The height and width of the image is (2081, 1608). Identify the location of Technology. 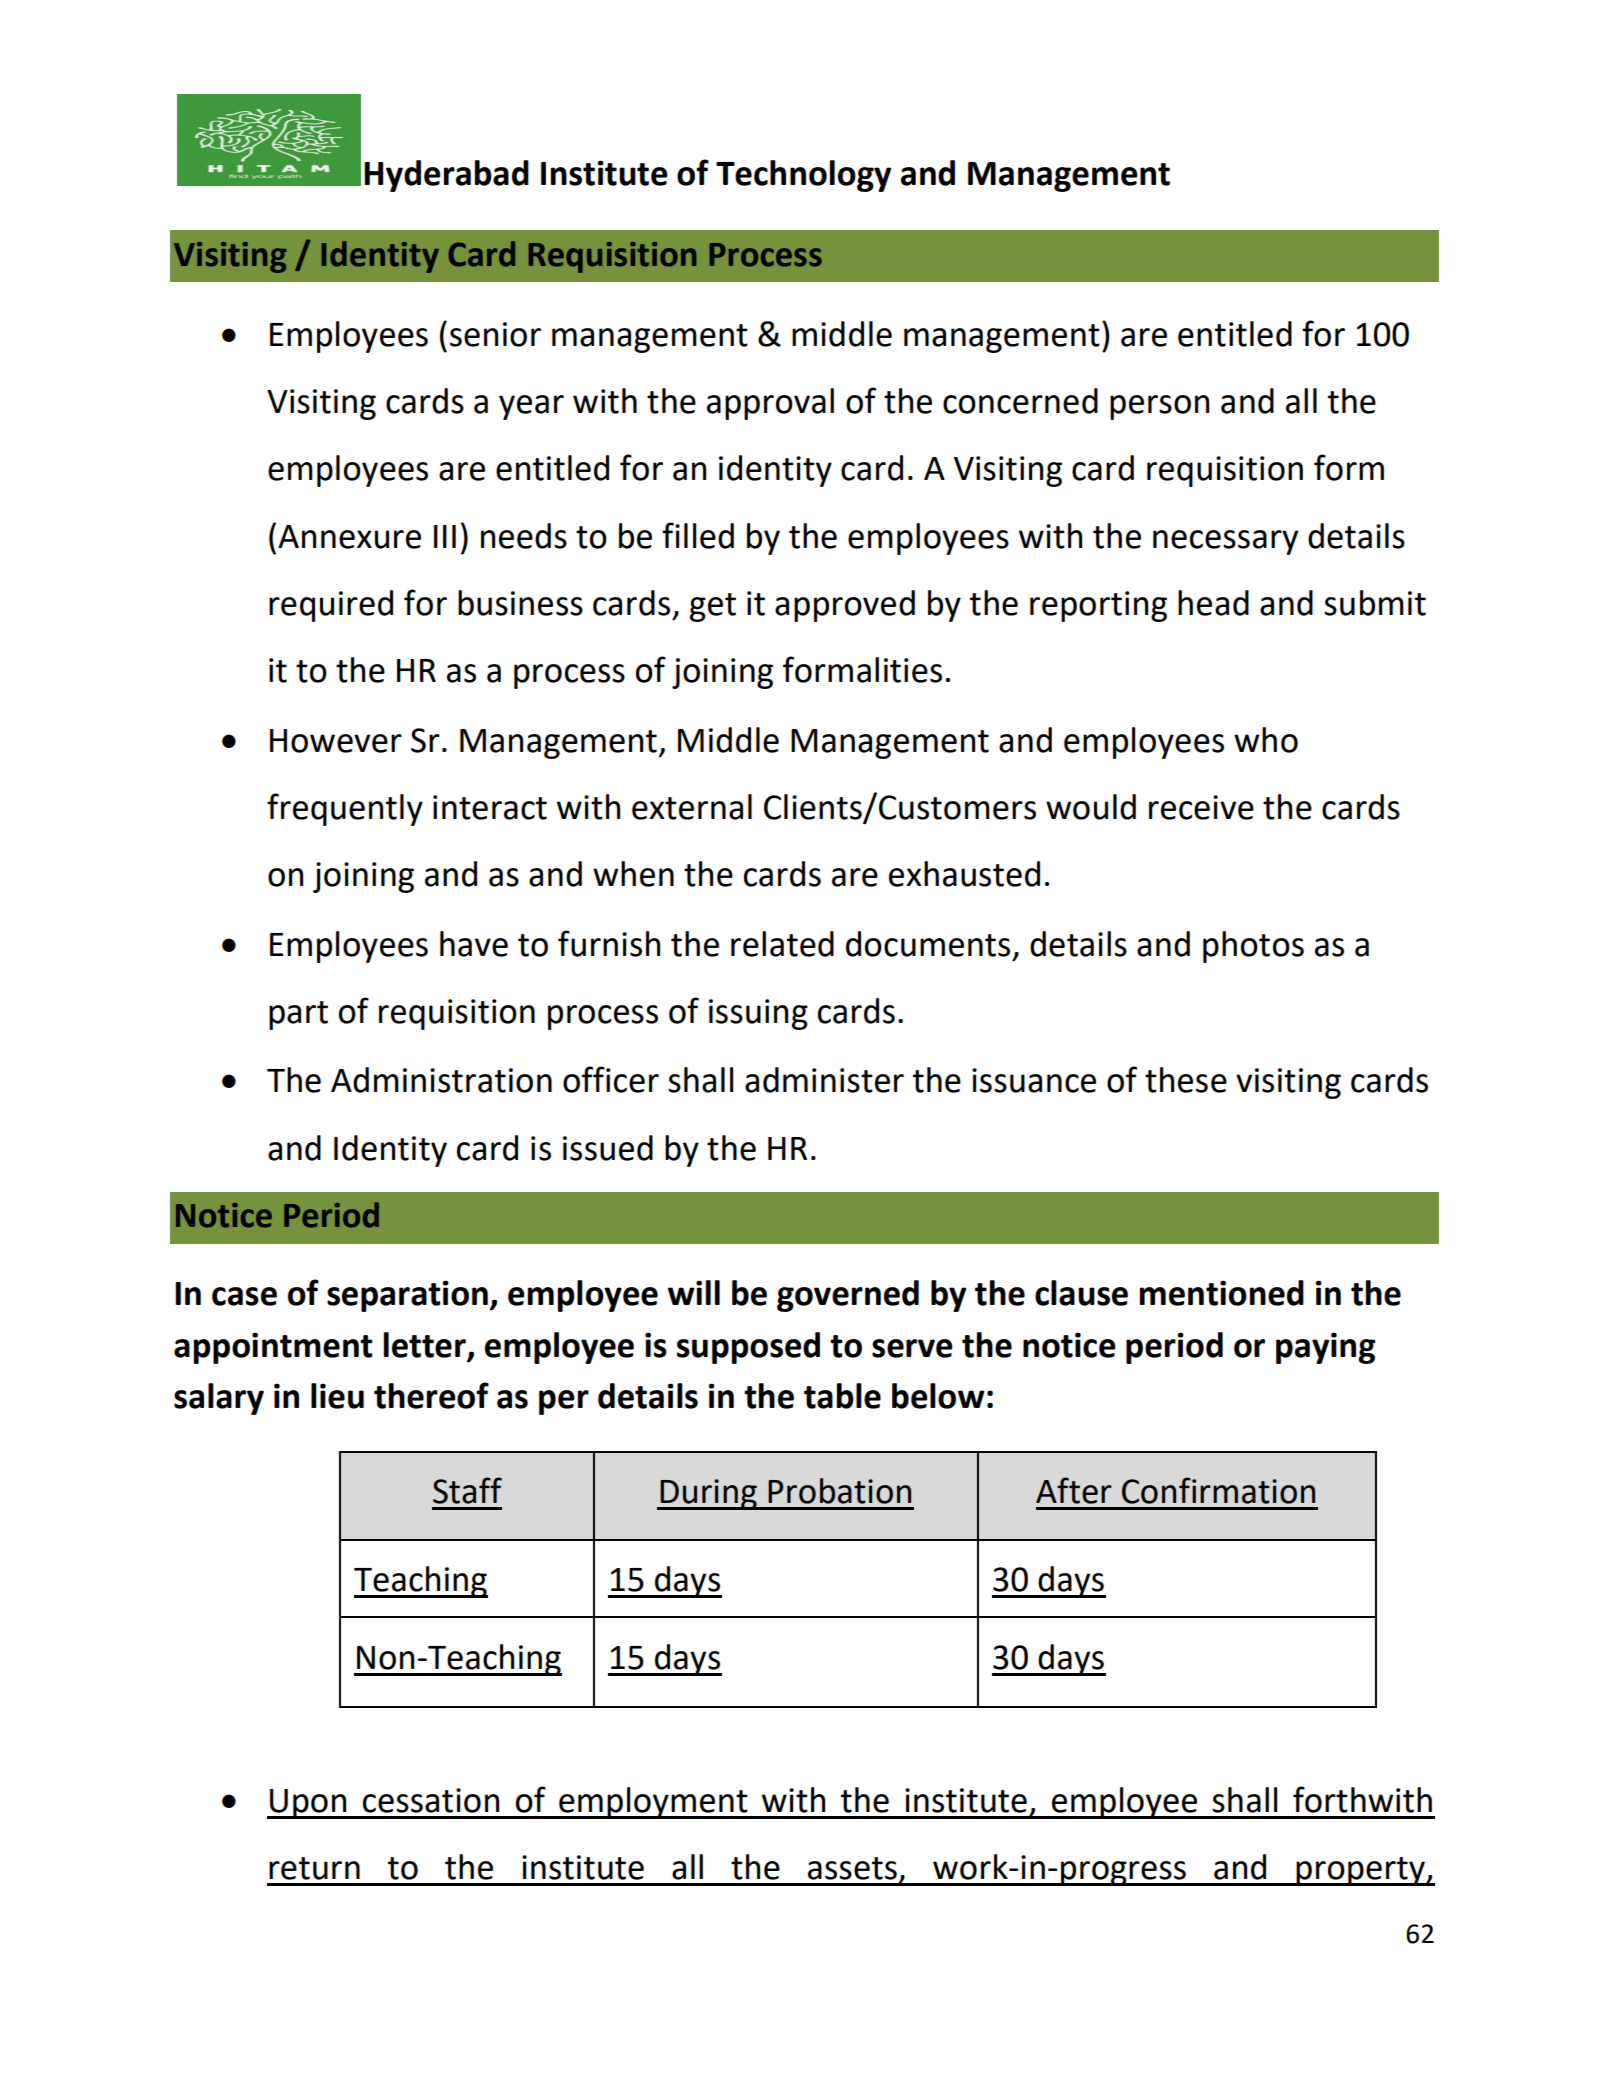
(803, 176).
